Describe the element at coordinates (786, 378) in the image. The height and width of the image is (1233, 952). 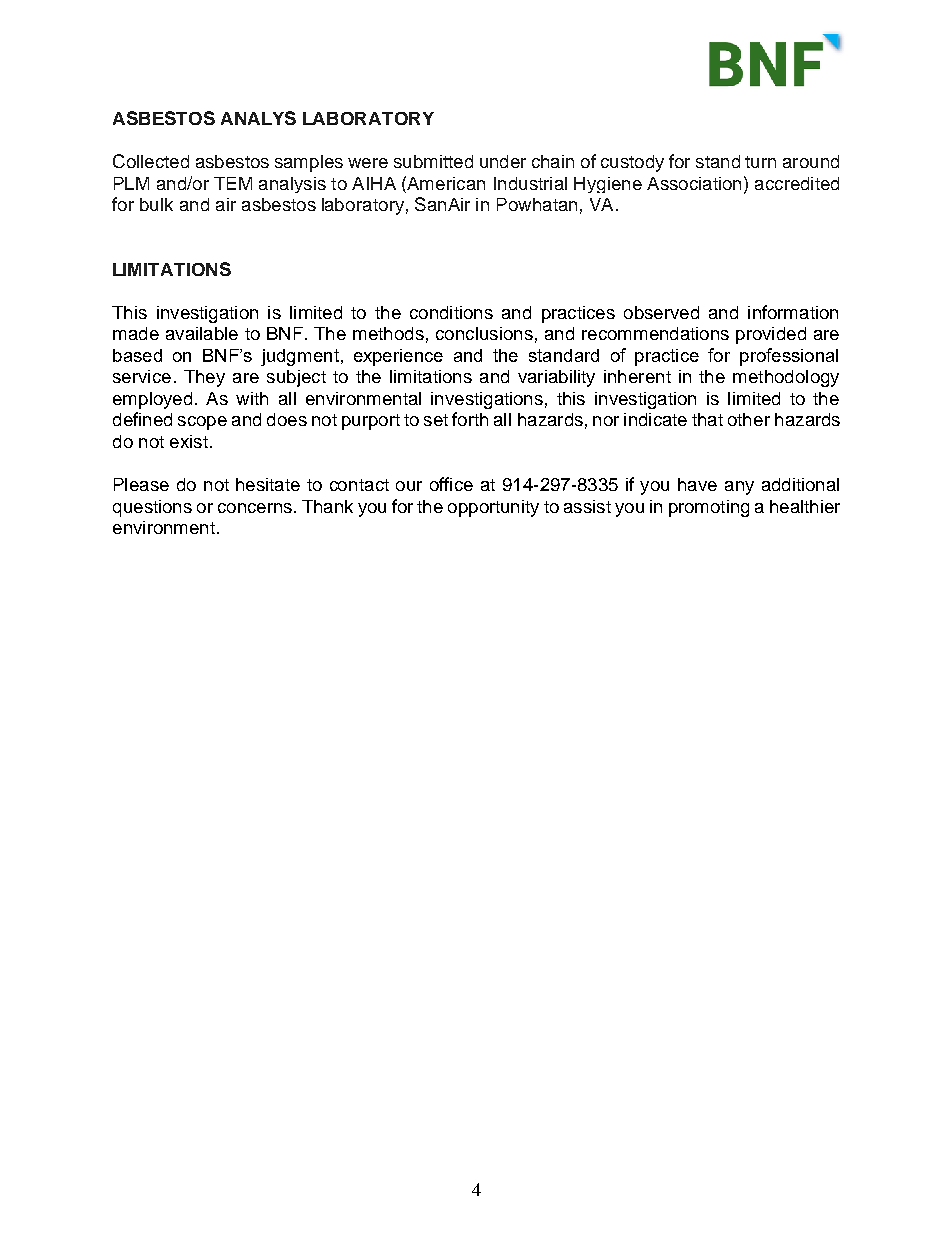
I see `methodology` at that location.
